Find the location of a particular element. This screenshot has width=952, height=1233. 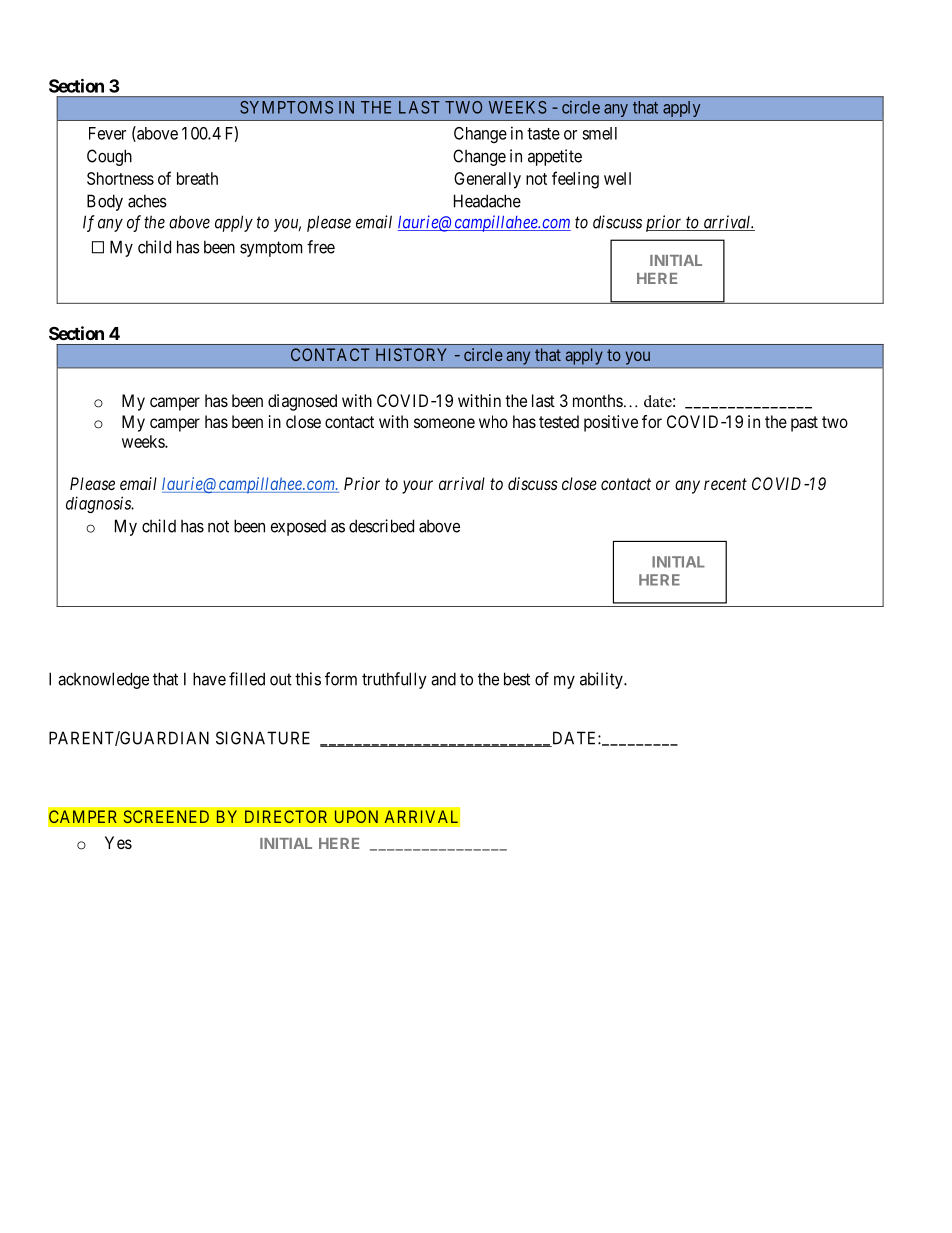

SCREENED is located at coordinates (166, 816).
